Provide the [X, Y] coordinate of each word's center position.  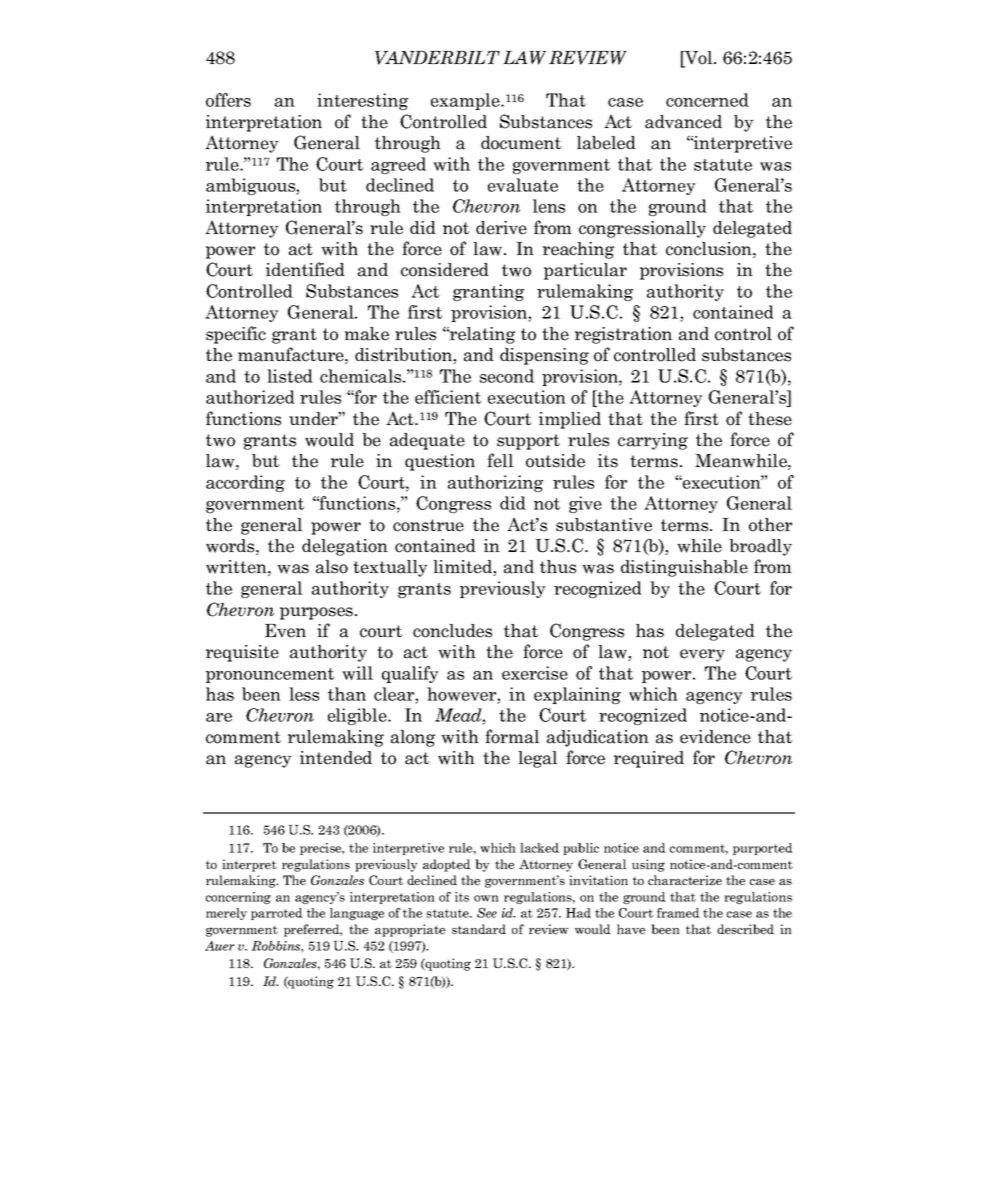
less [304, 694]
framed [678, 913]
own [486, 898]
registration [623, 335]
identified [305, 269]
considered [445, 270]
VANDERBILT [437, 58]
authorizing [495, 483]
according [245, 483]
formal [512, 736]
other [770, 525]
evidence [715, 737]
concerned [707, 100]
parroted [277, 914]
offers [228, 100]
